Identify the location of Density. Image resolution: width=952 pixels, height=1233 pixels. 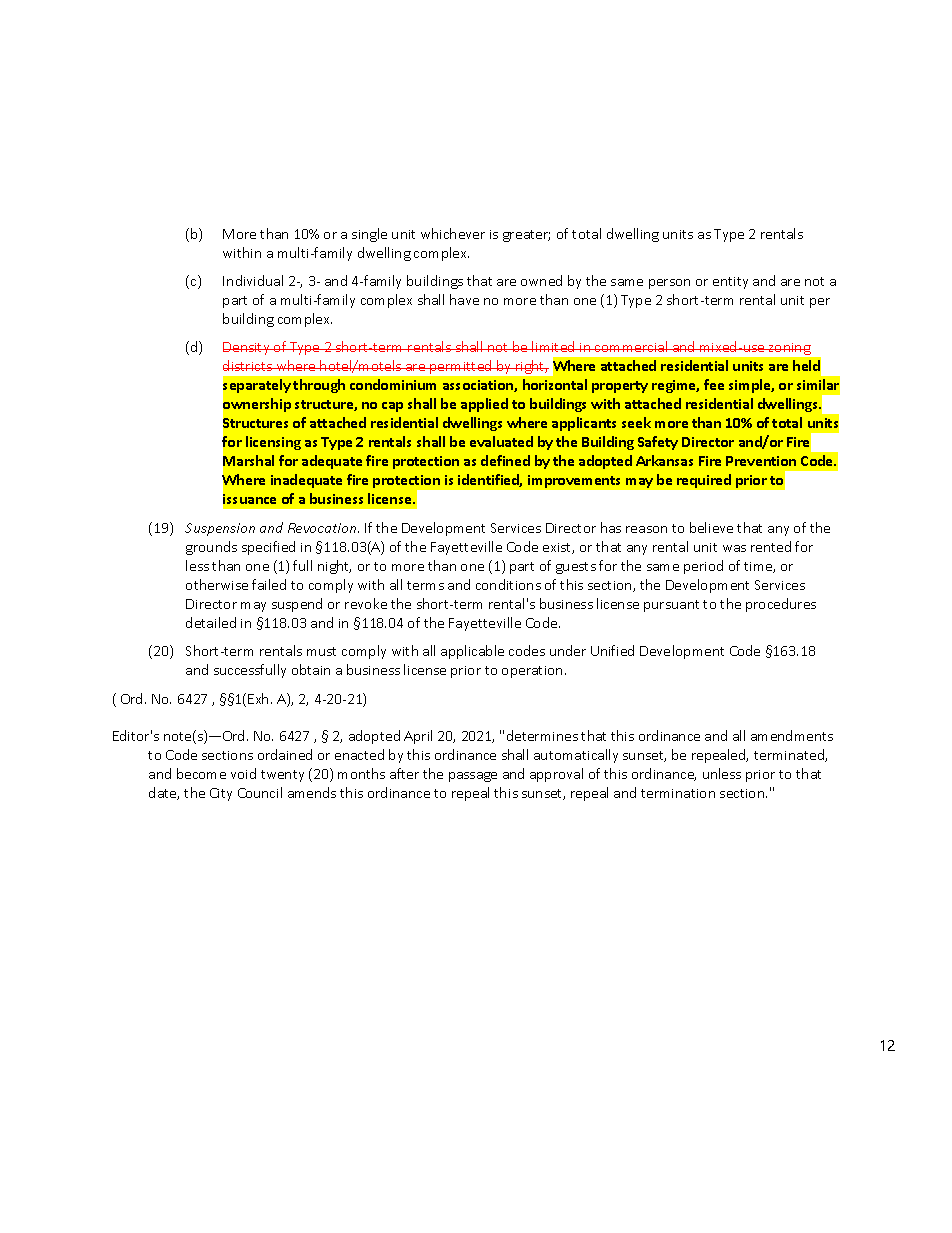
(247, 348).
